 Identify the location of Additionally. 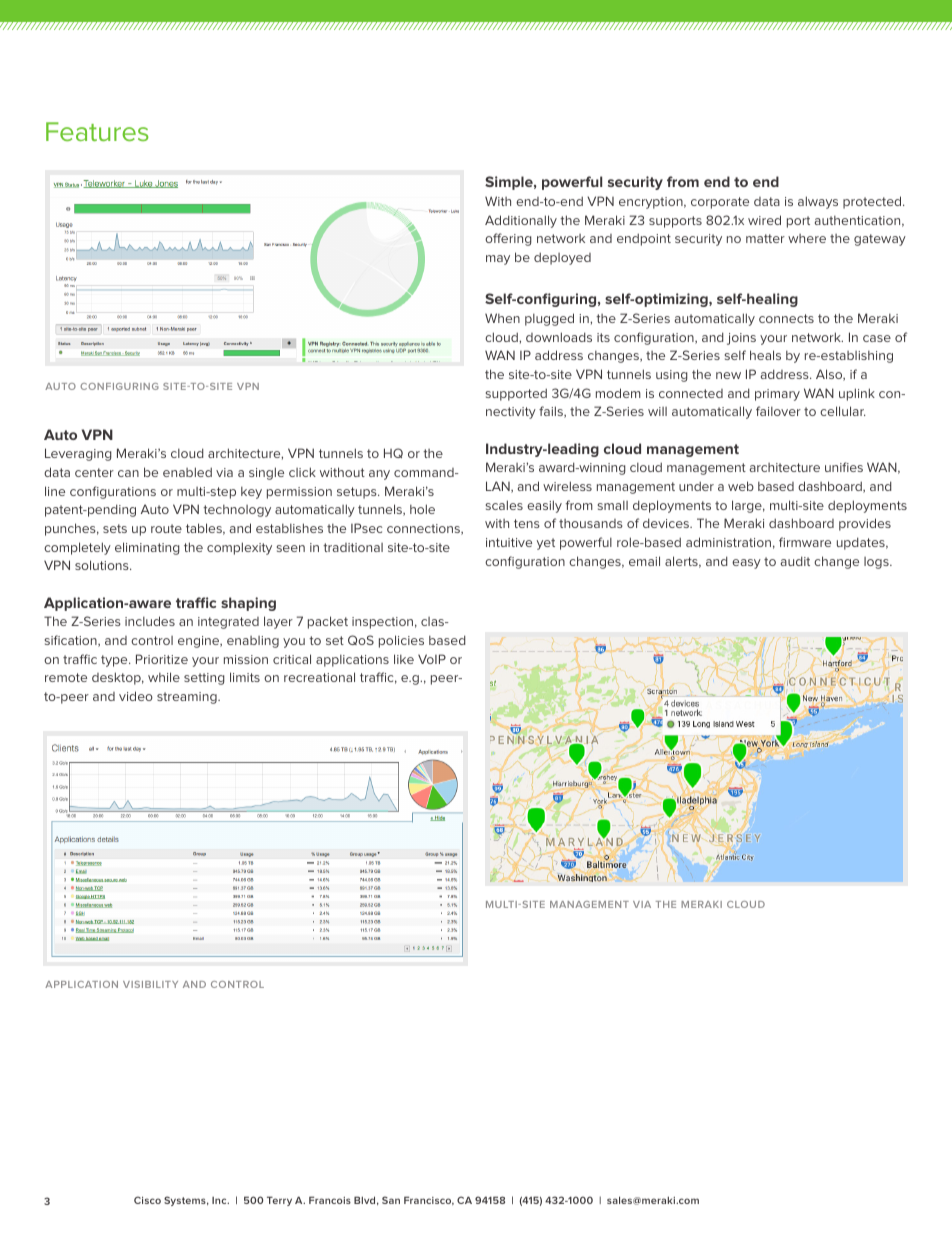
(521, 221).
